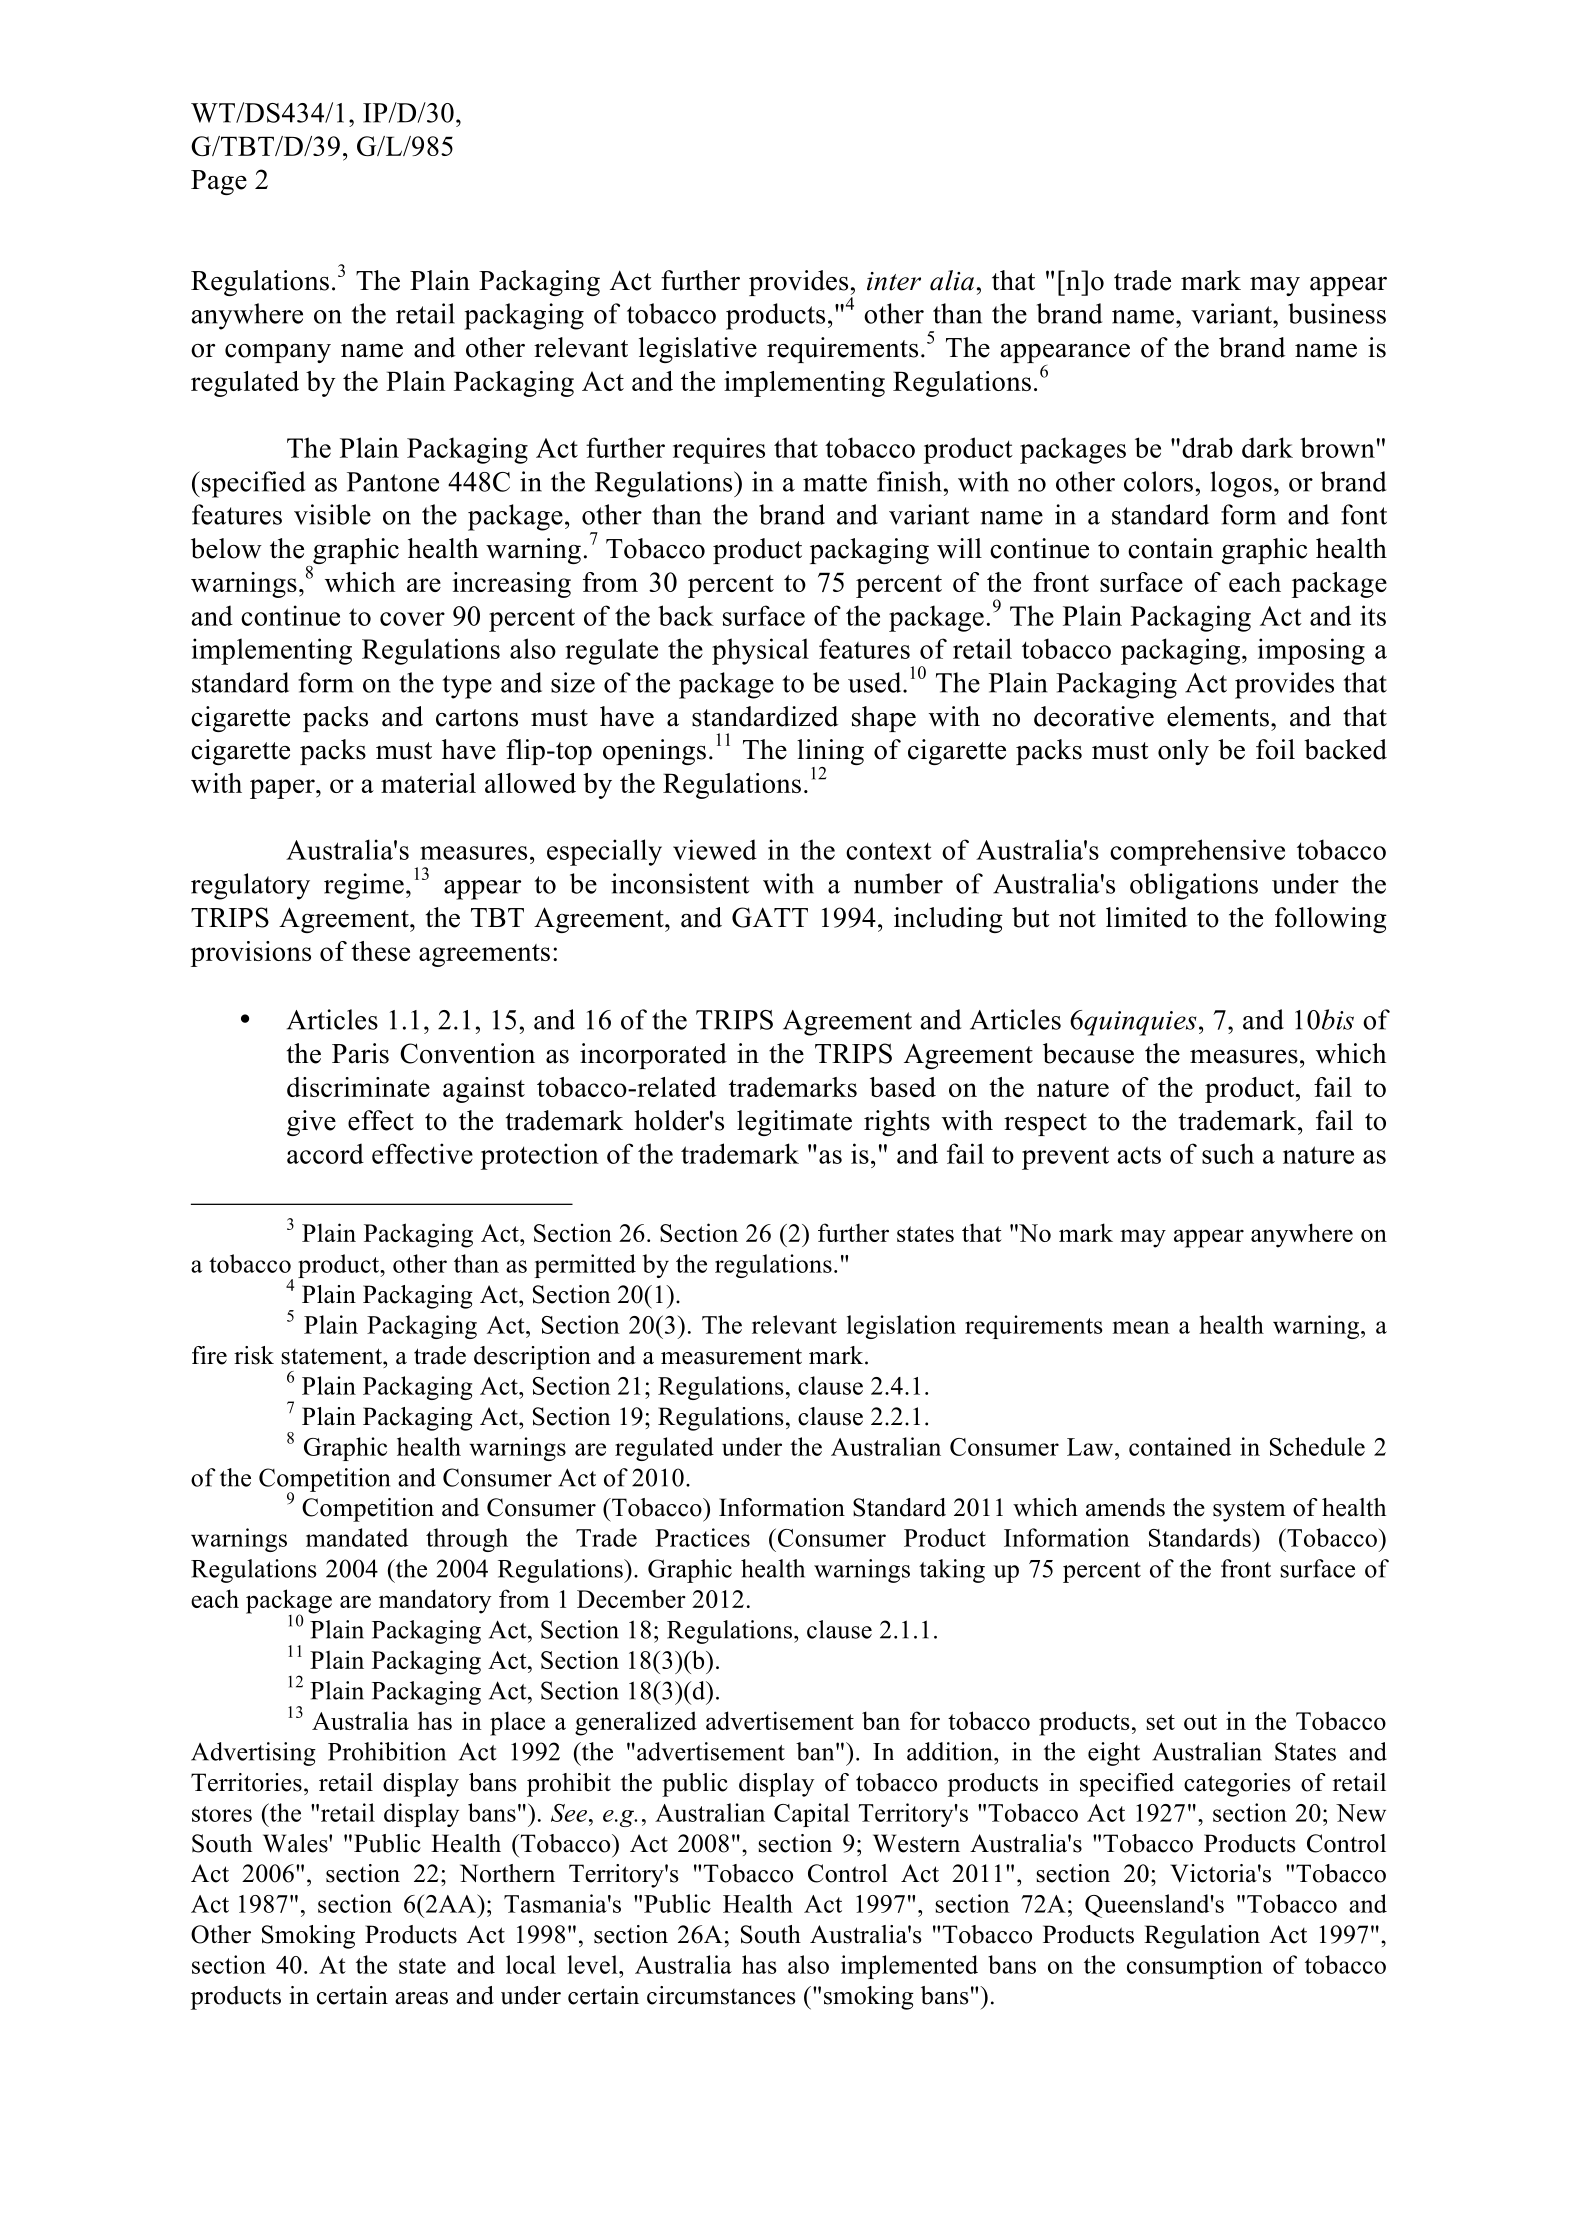 The width and height of the screenshot is (1577, 2232). Describe the element at coordinates (721, 1995) in the screenshot. I see `circumstances` at that location.
